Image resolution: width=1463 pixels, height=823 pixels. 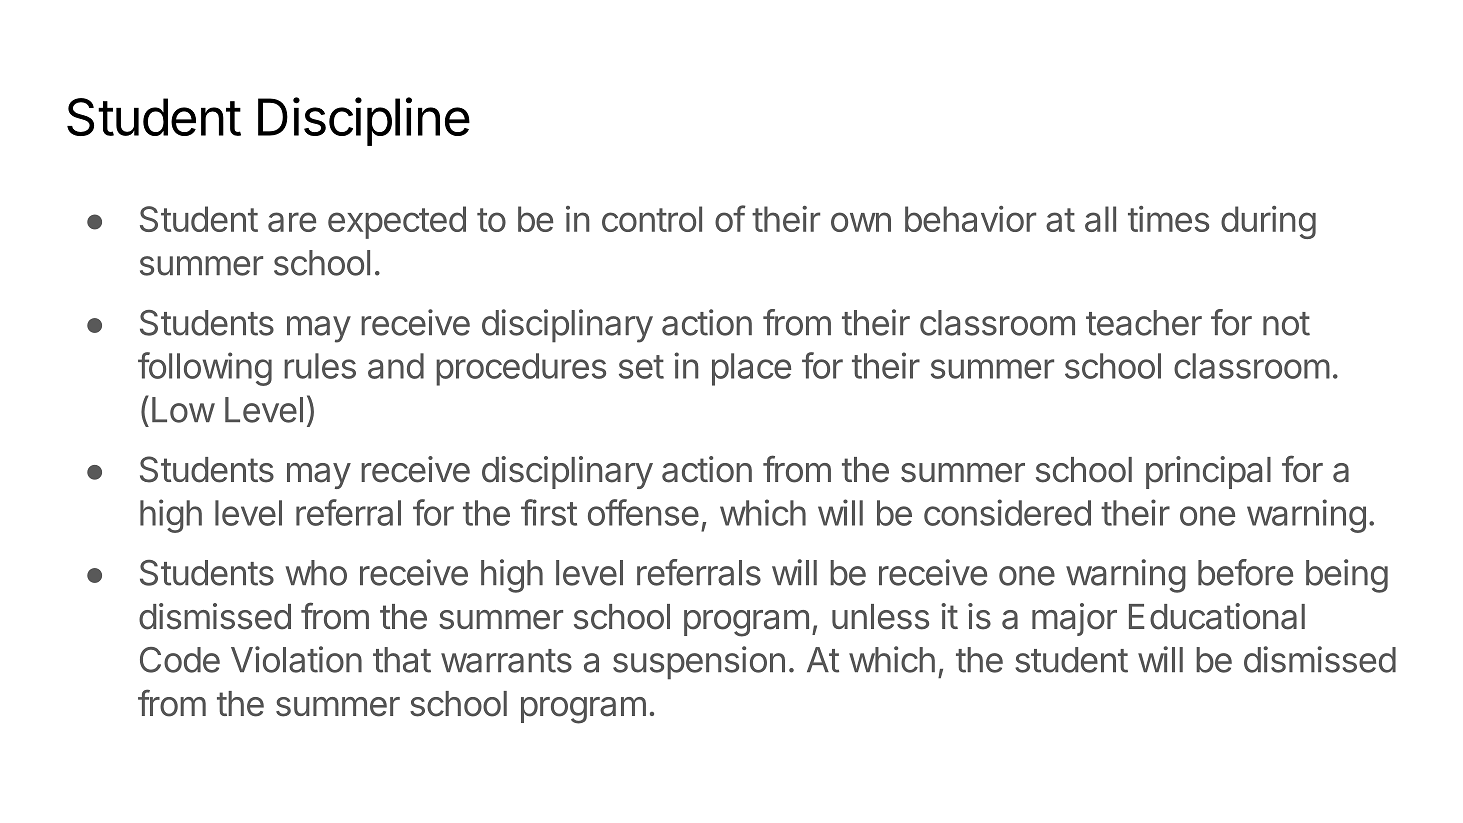 I want to click on Discipline, so click(x=364, y=121).
